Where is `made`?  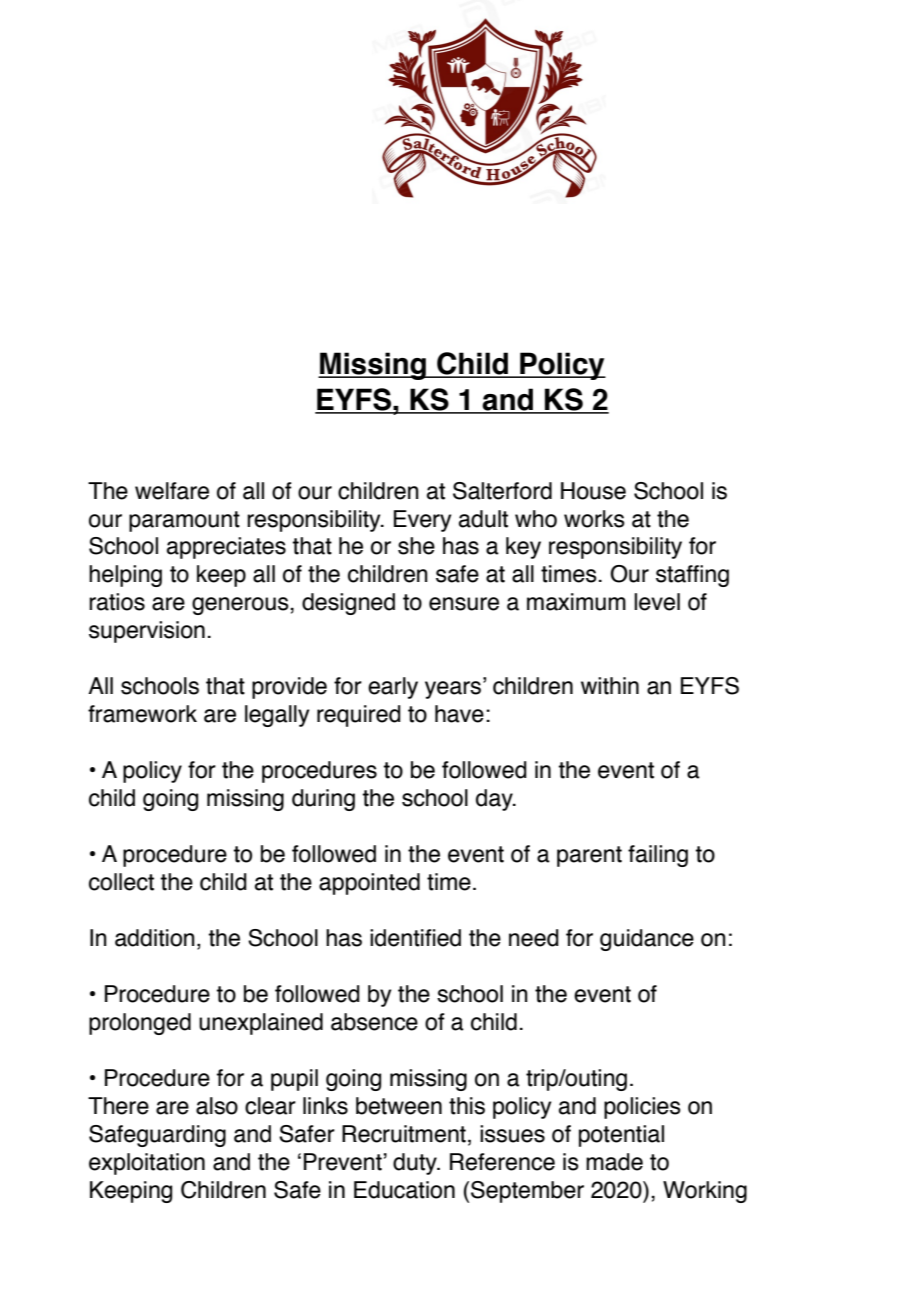 made is located at coordinates (614, 1162).
